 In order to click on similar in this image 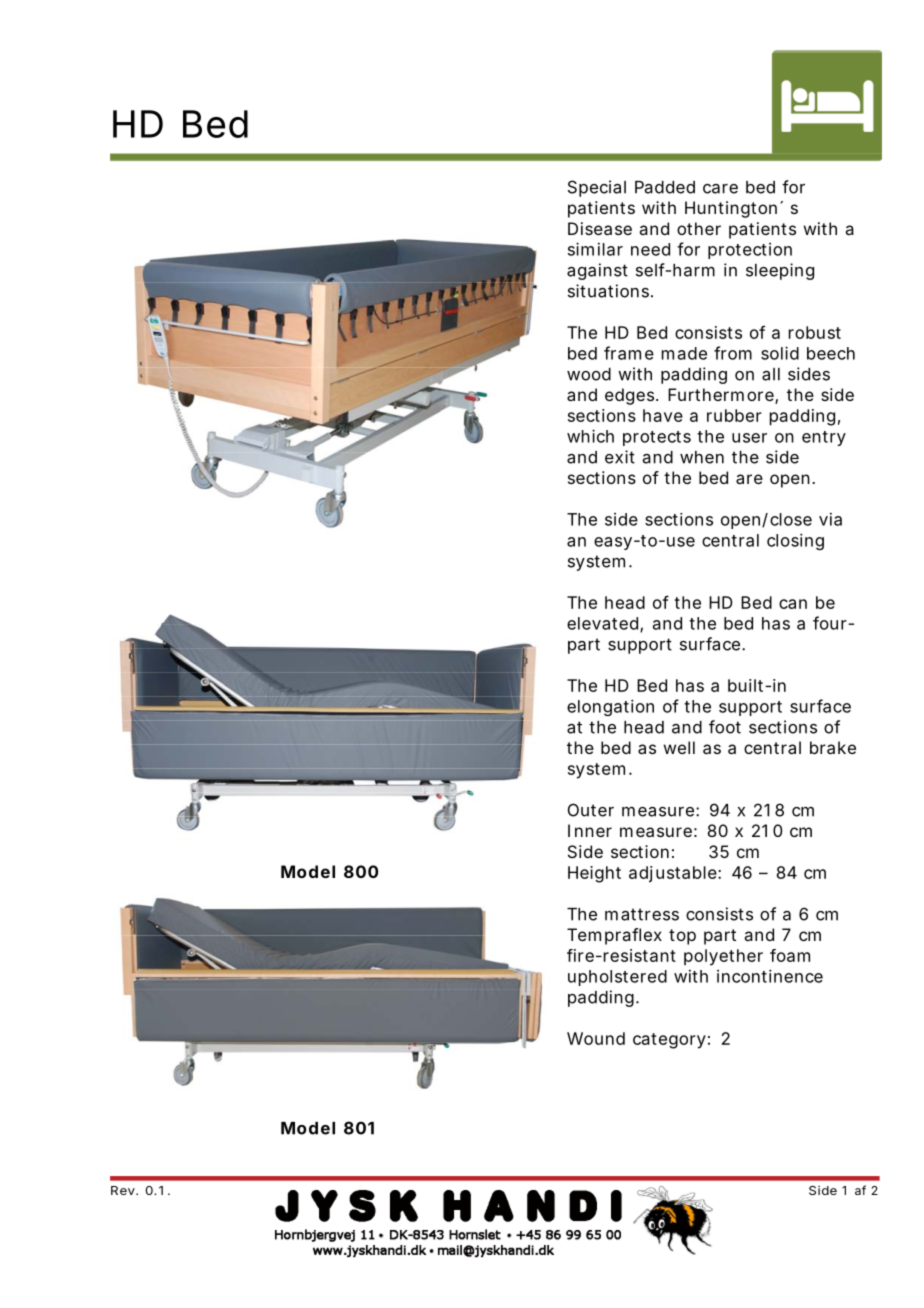, I will do `click(595, 249)`.
